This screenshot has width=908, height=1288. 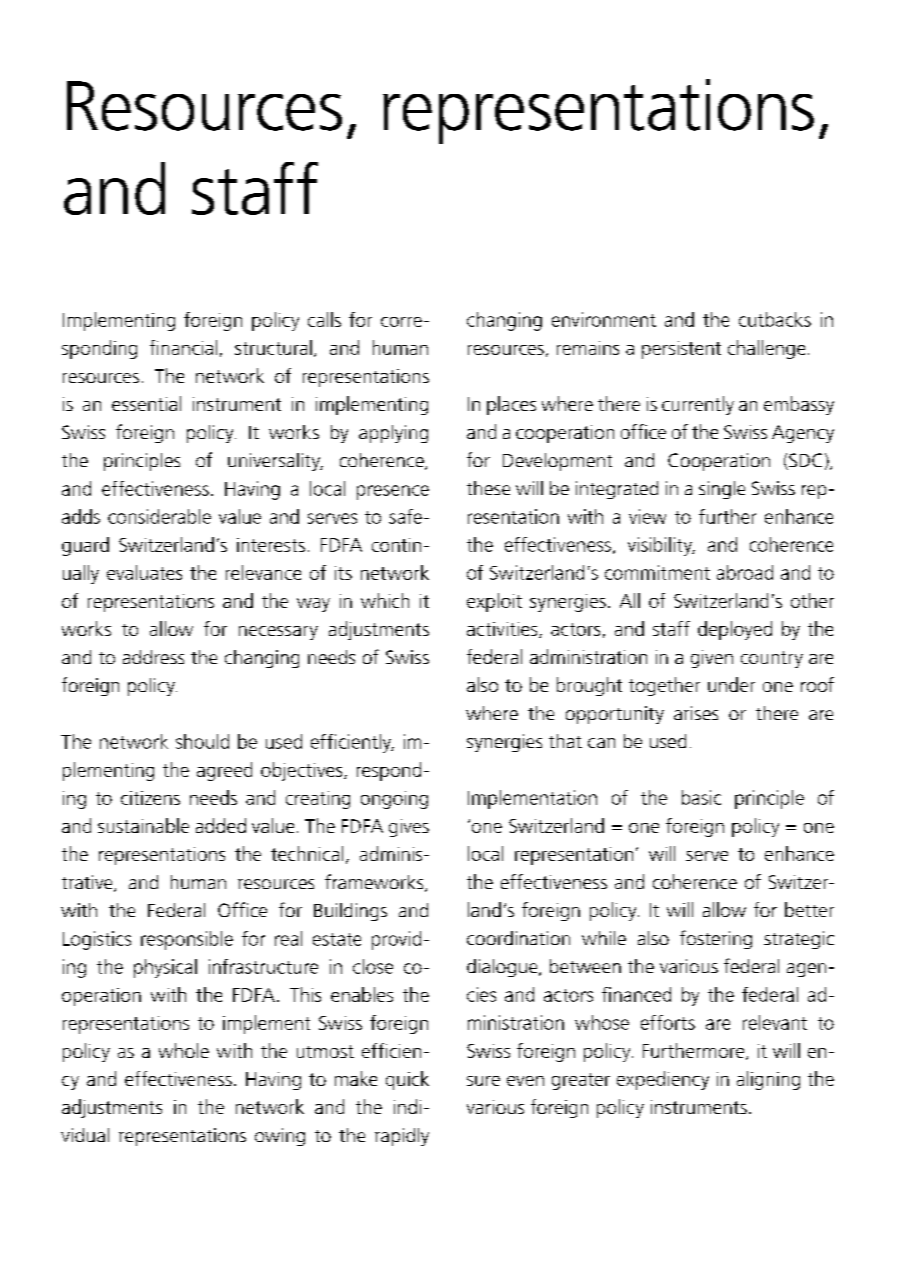 What do you see at coordinates (768, 1080) in the screenshot?
I see `aligning` at bounding box center [768, 1080].
